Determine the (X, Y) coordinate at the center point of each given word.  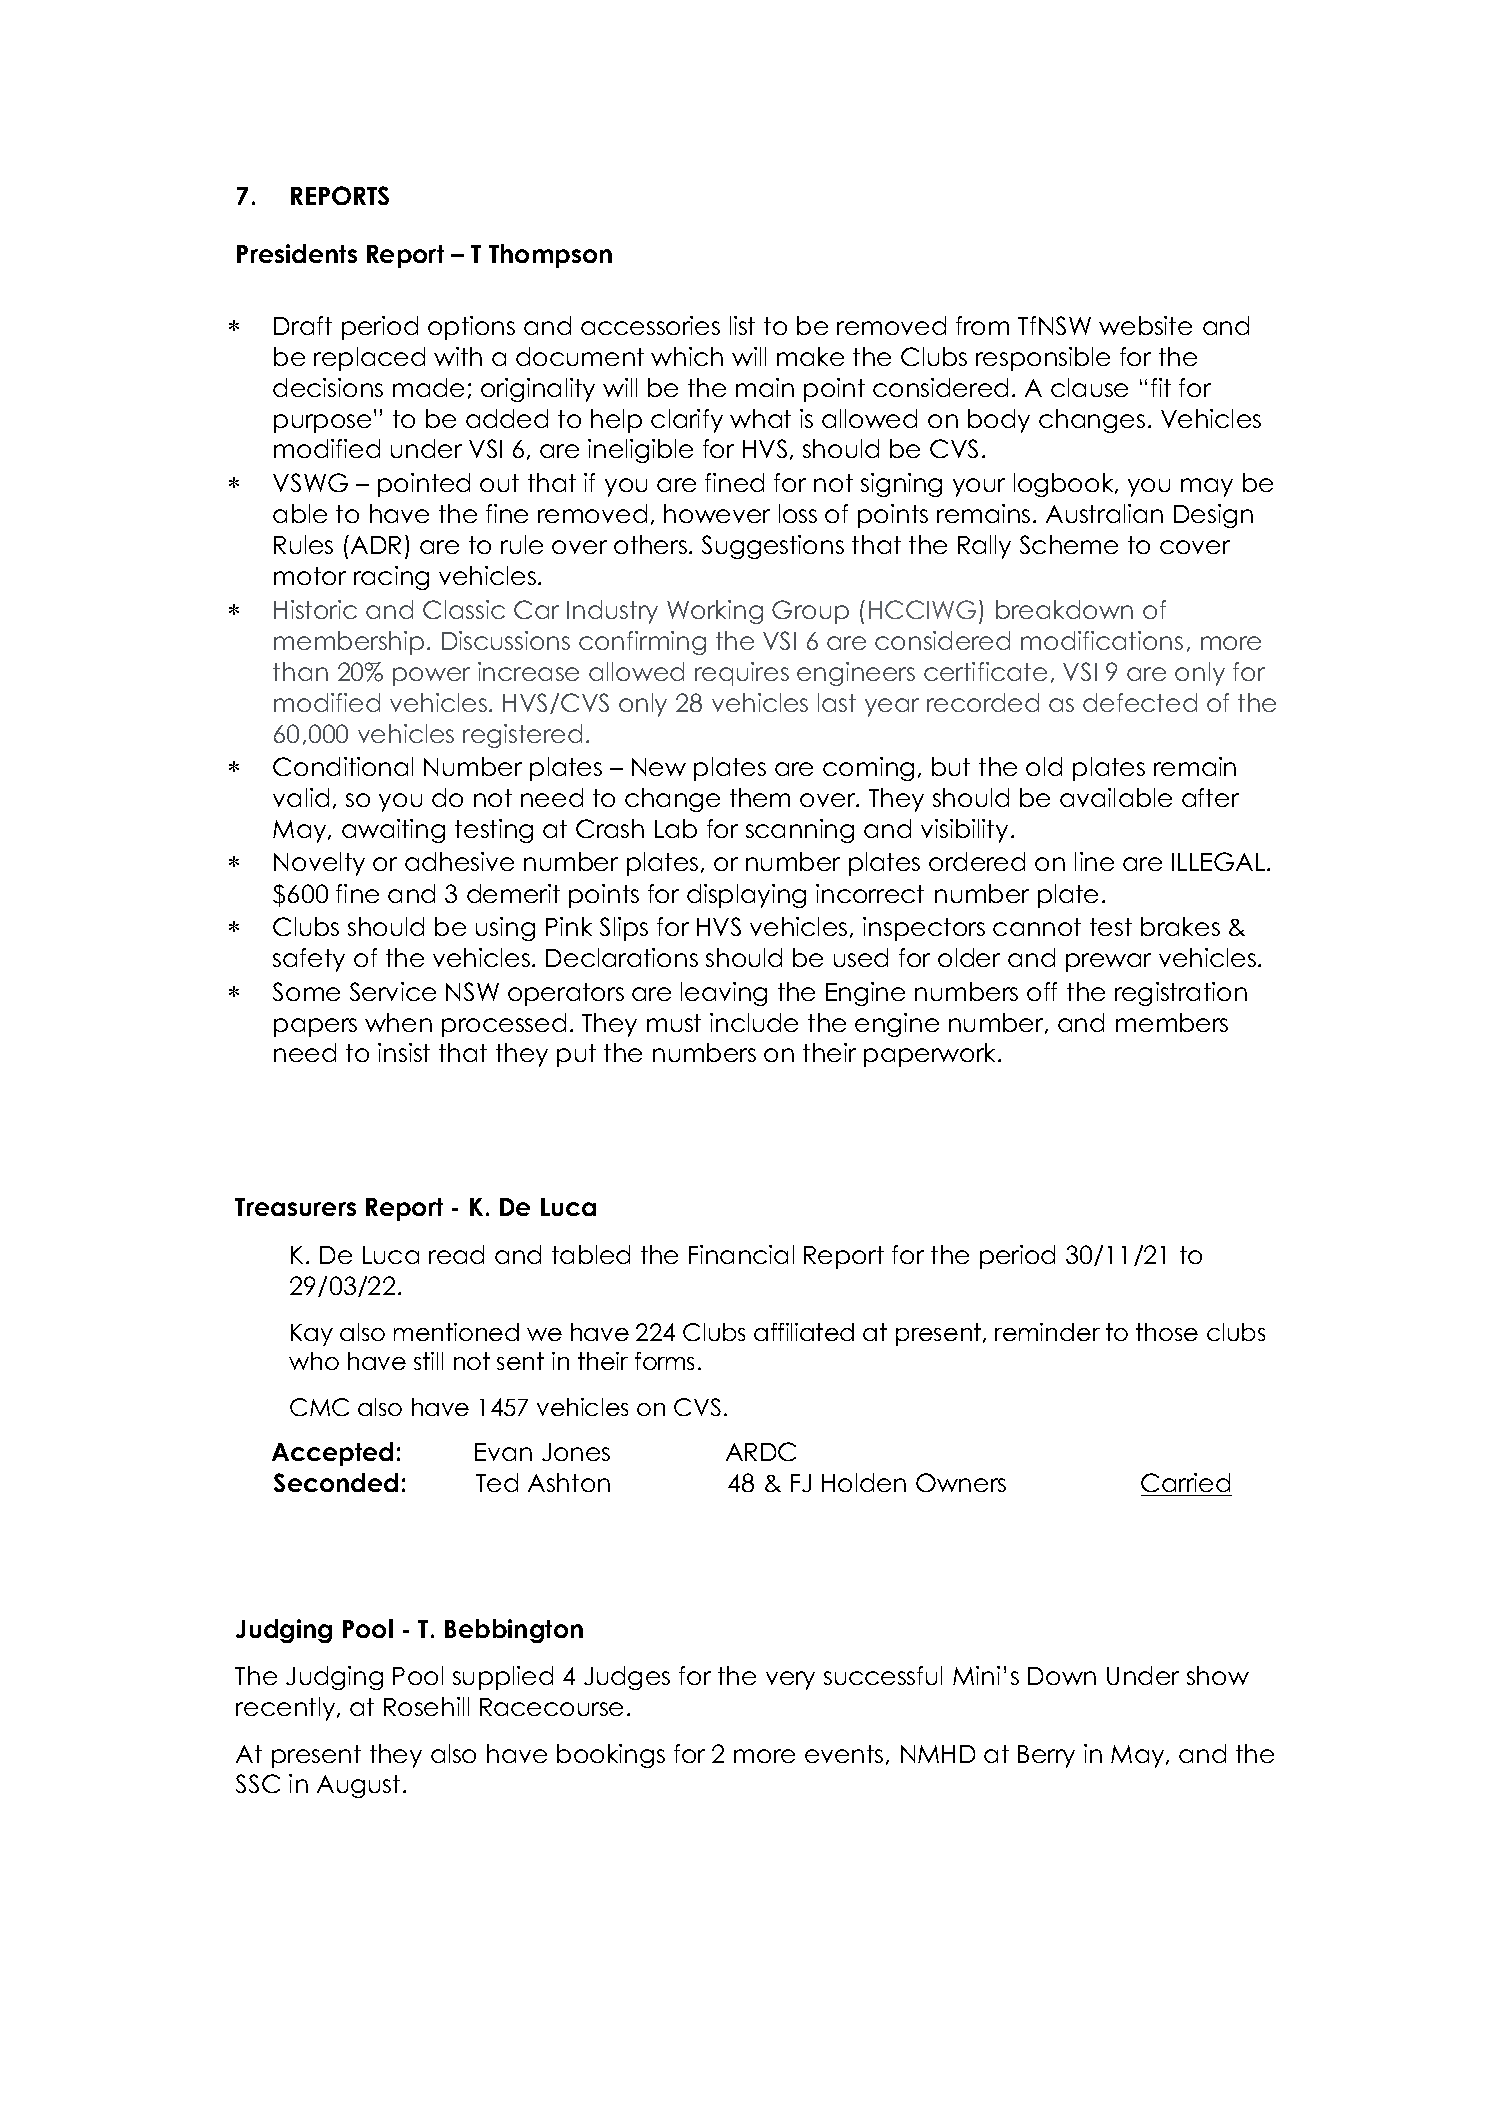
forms (664, 1361)
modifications (1102, 640)
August (358, 1786)
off (1042, 991)
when (398, 1022)
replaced (369, 359)
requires (742, 674)
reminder (1047, 1332)
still (428, 1361)
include (754, 1022)
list (742, 325)
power (431, 676)
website (1145, 325)
